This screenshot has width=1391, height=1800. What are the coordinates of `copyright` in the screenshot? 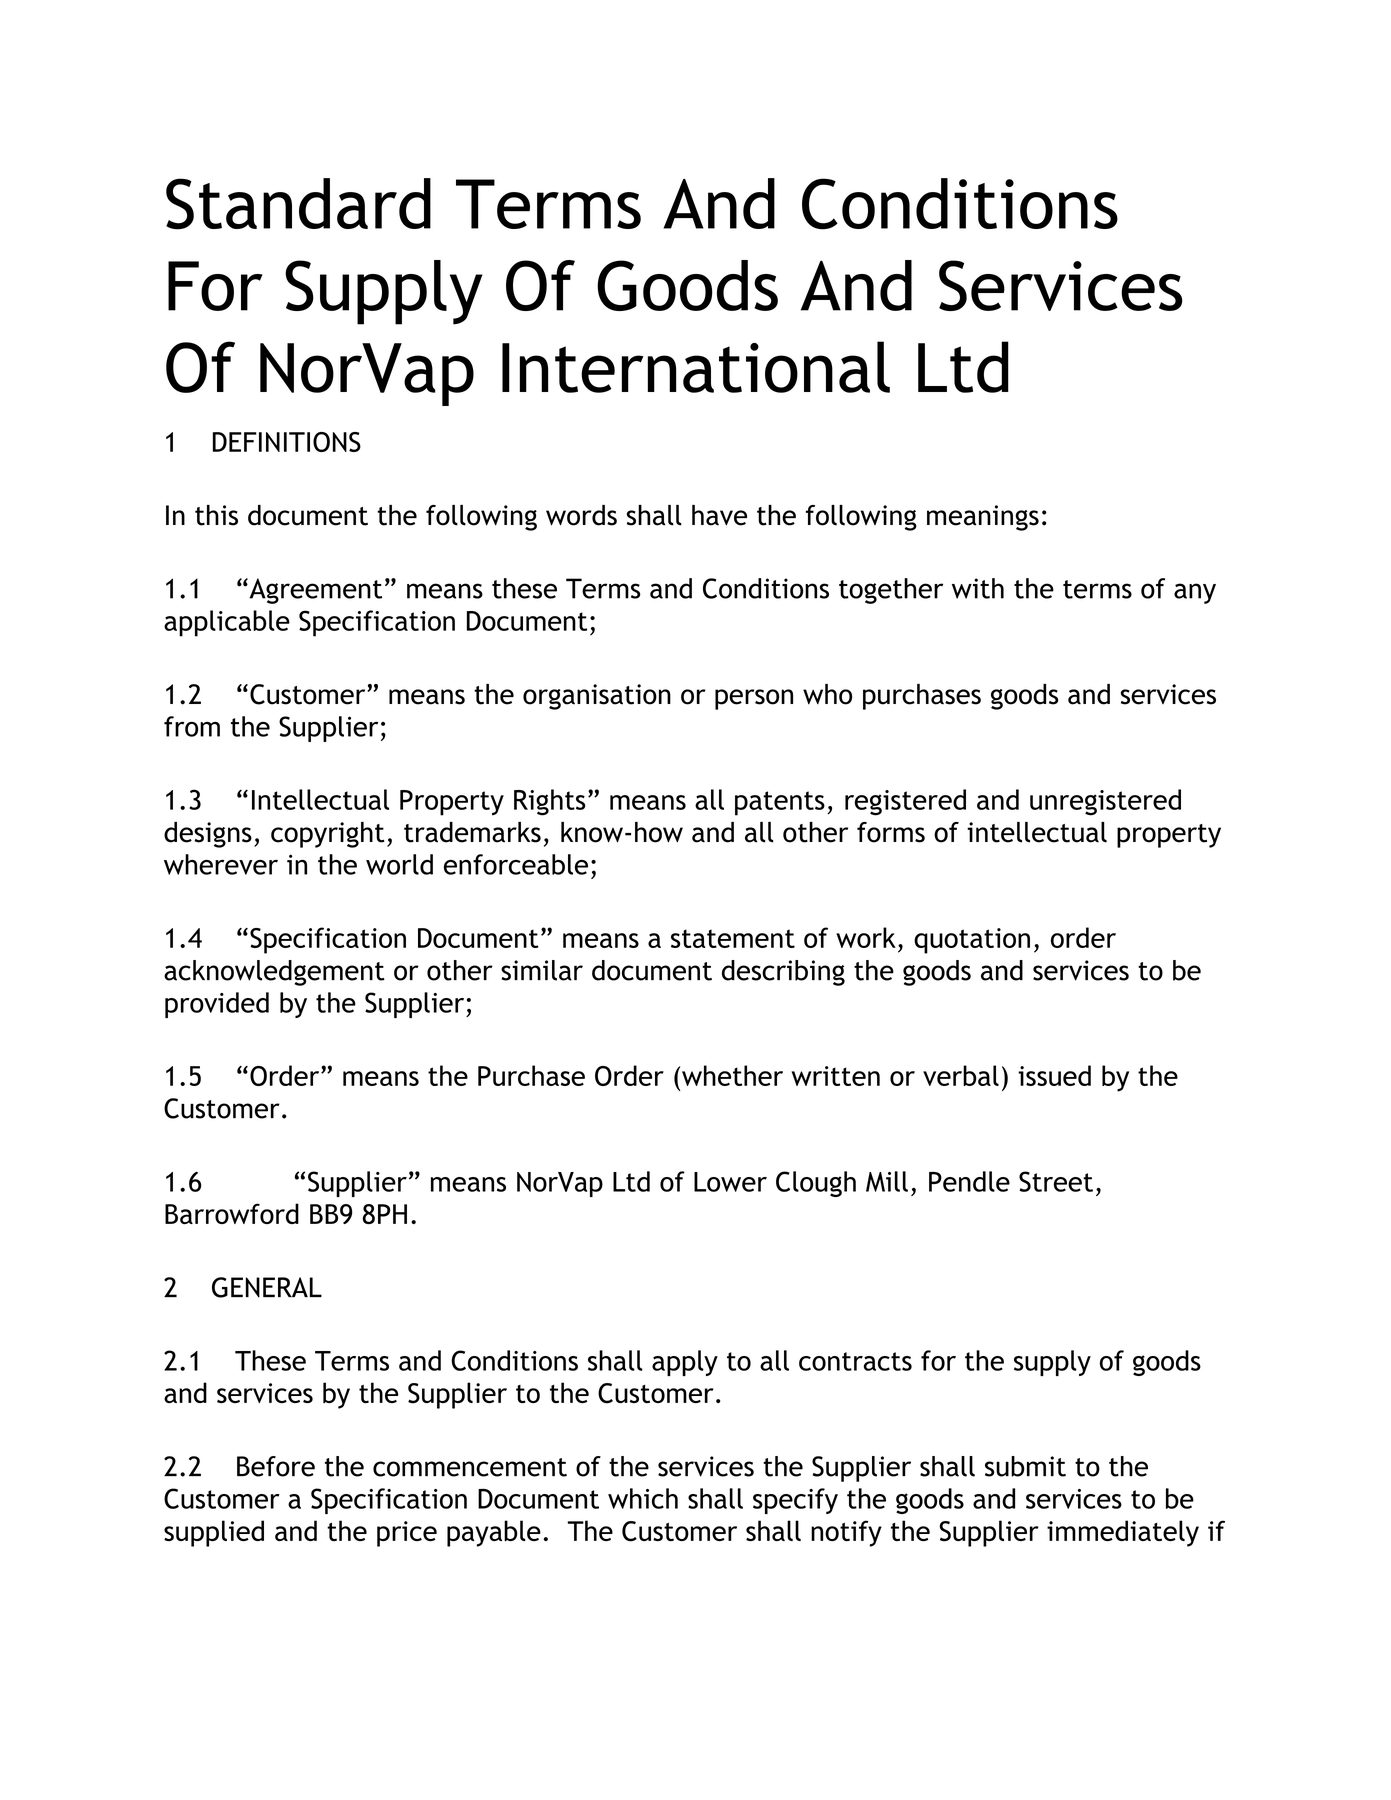 It's located at (328, 835).
